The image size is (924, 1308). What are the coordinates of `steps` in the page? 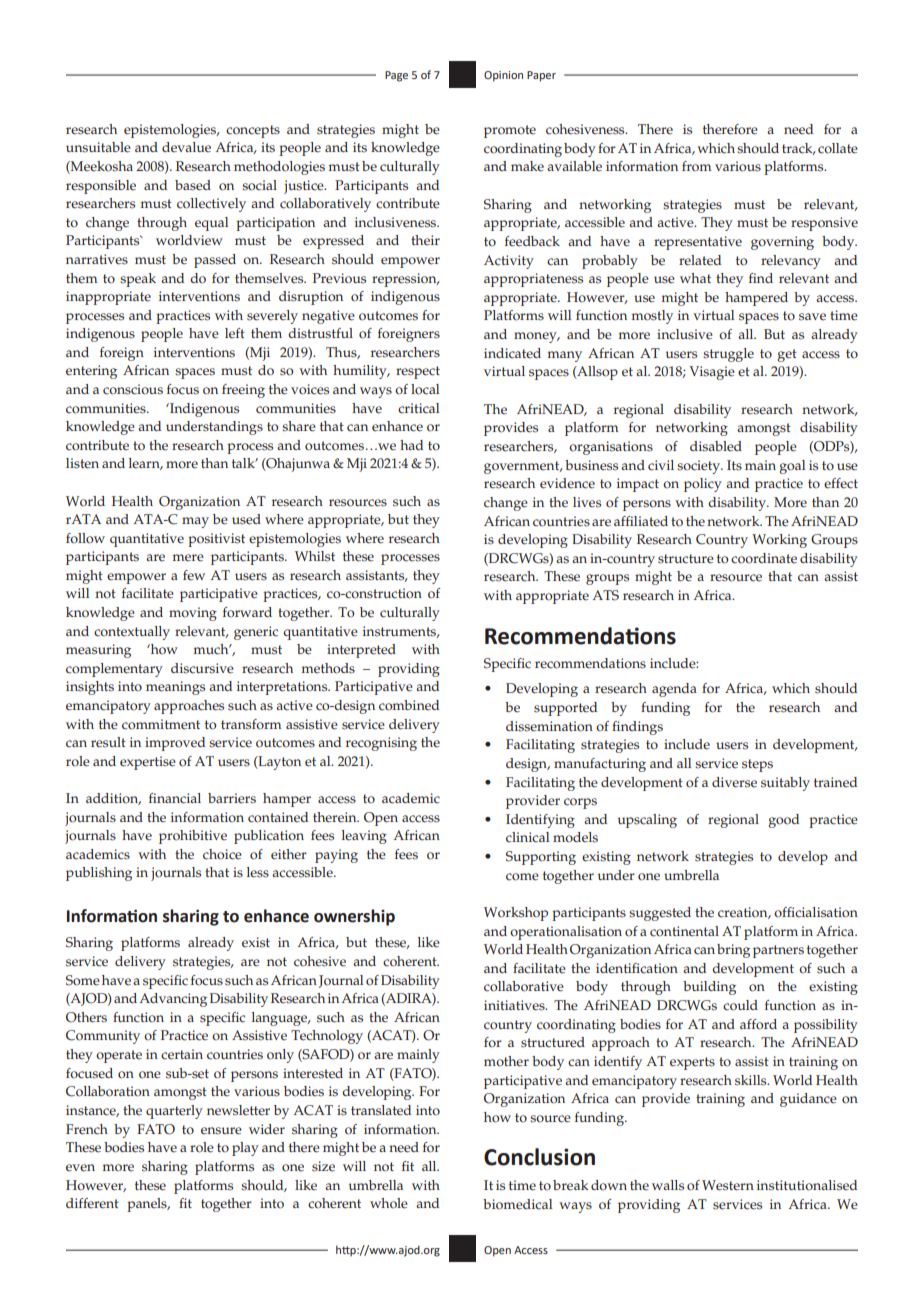 It's located at (757, 765).
